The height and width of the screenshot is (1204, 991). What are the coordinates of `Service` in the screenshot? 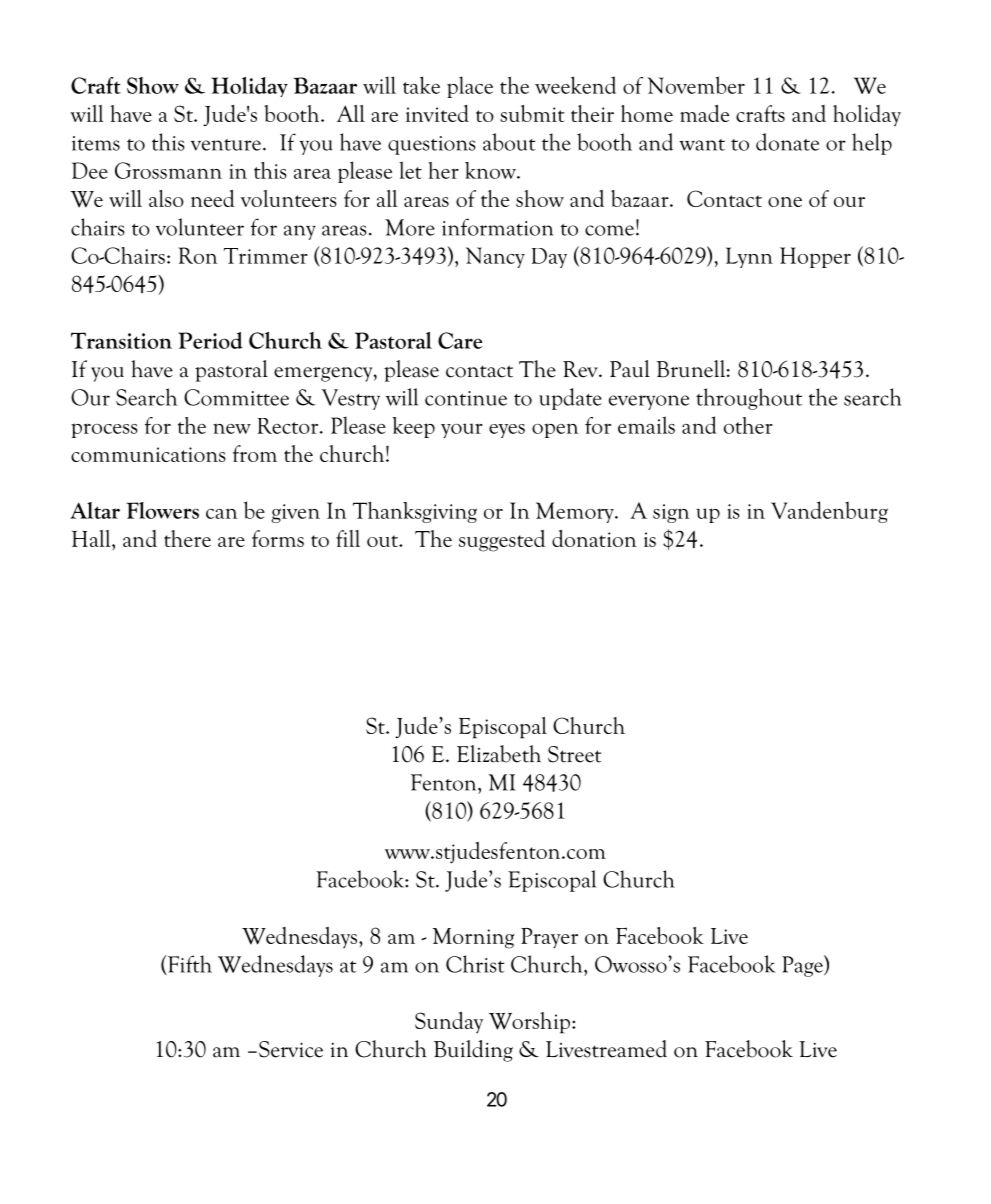 It's located at (291, 1049).
